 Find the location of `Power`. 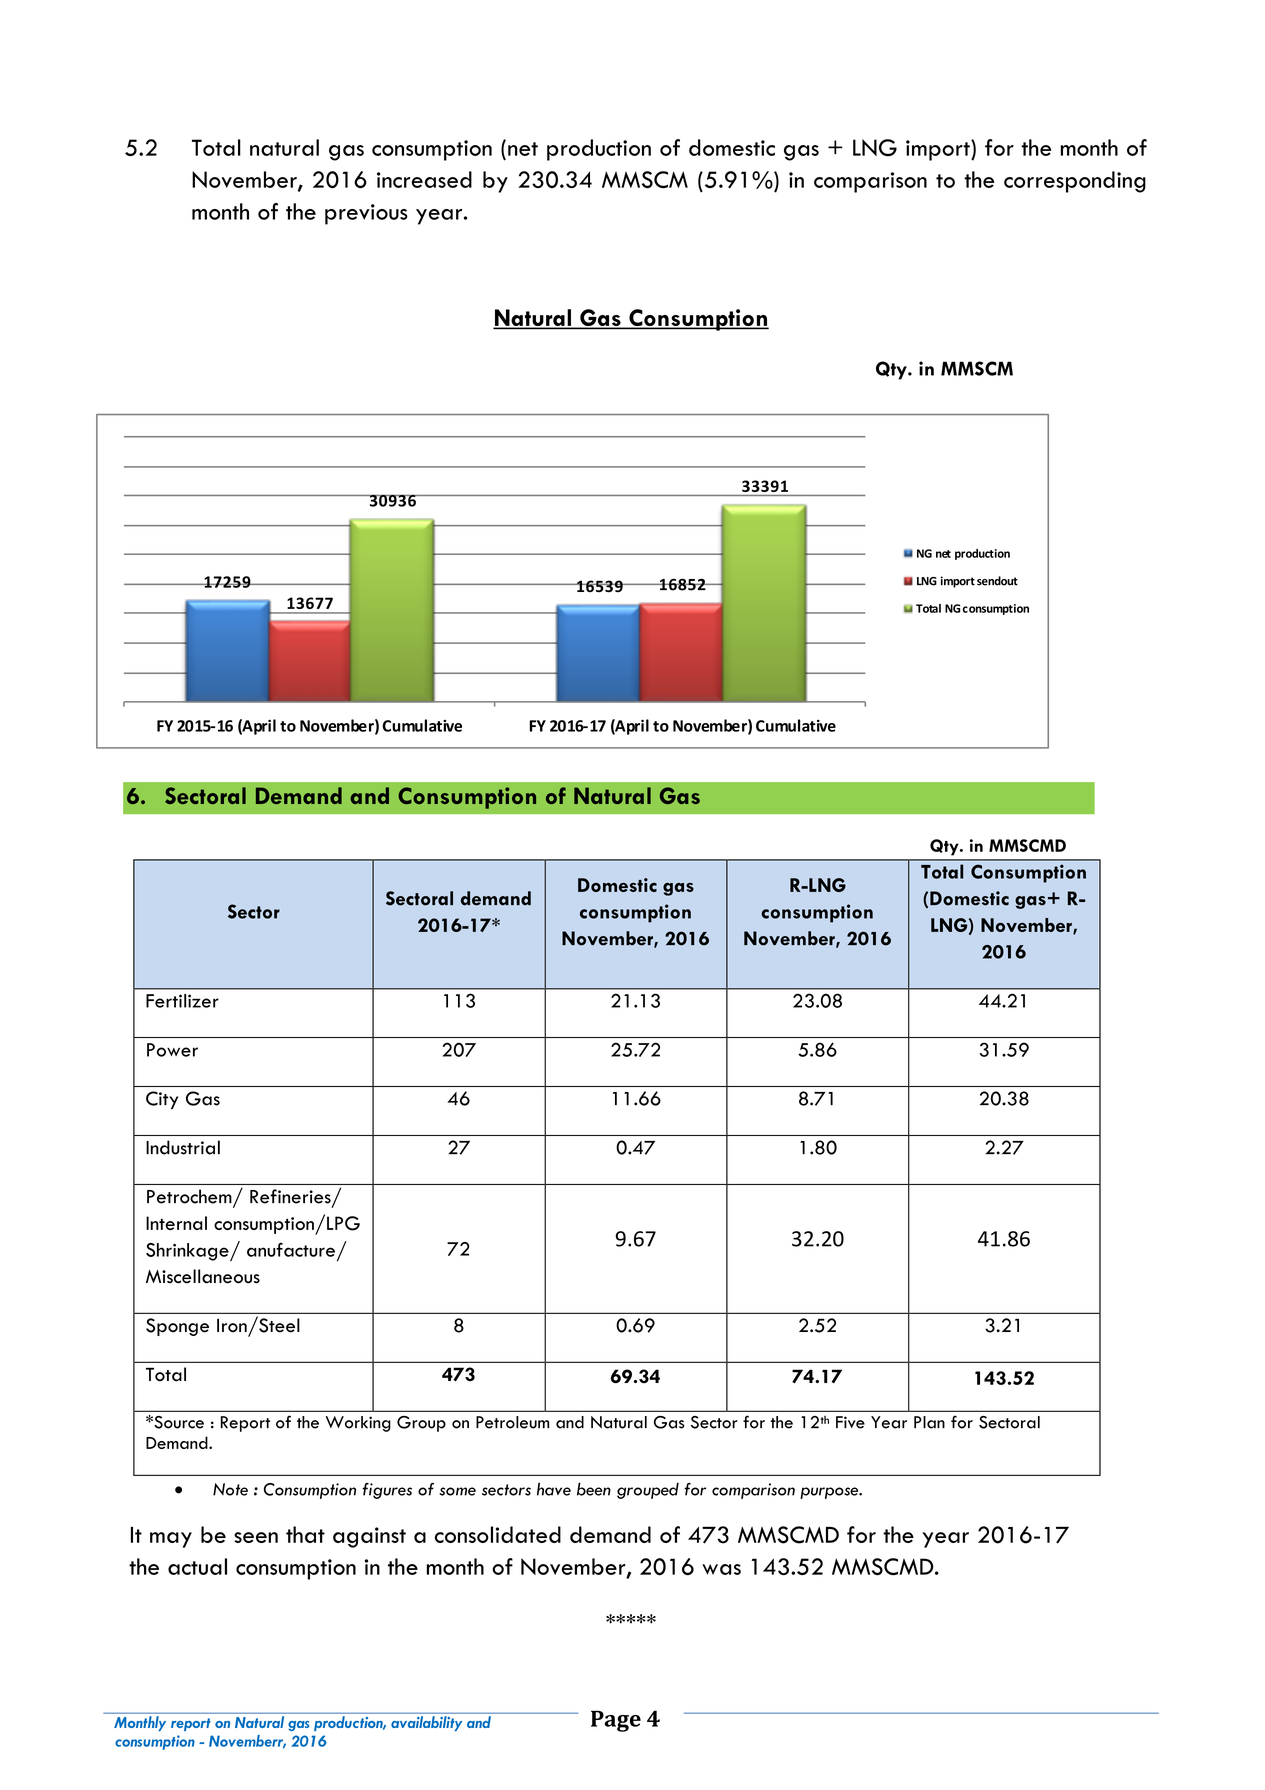

Power is located at coordinates (172, 1050).
